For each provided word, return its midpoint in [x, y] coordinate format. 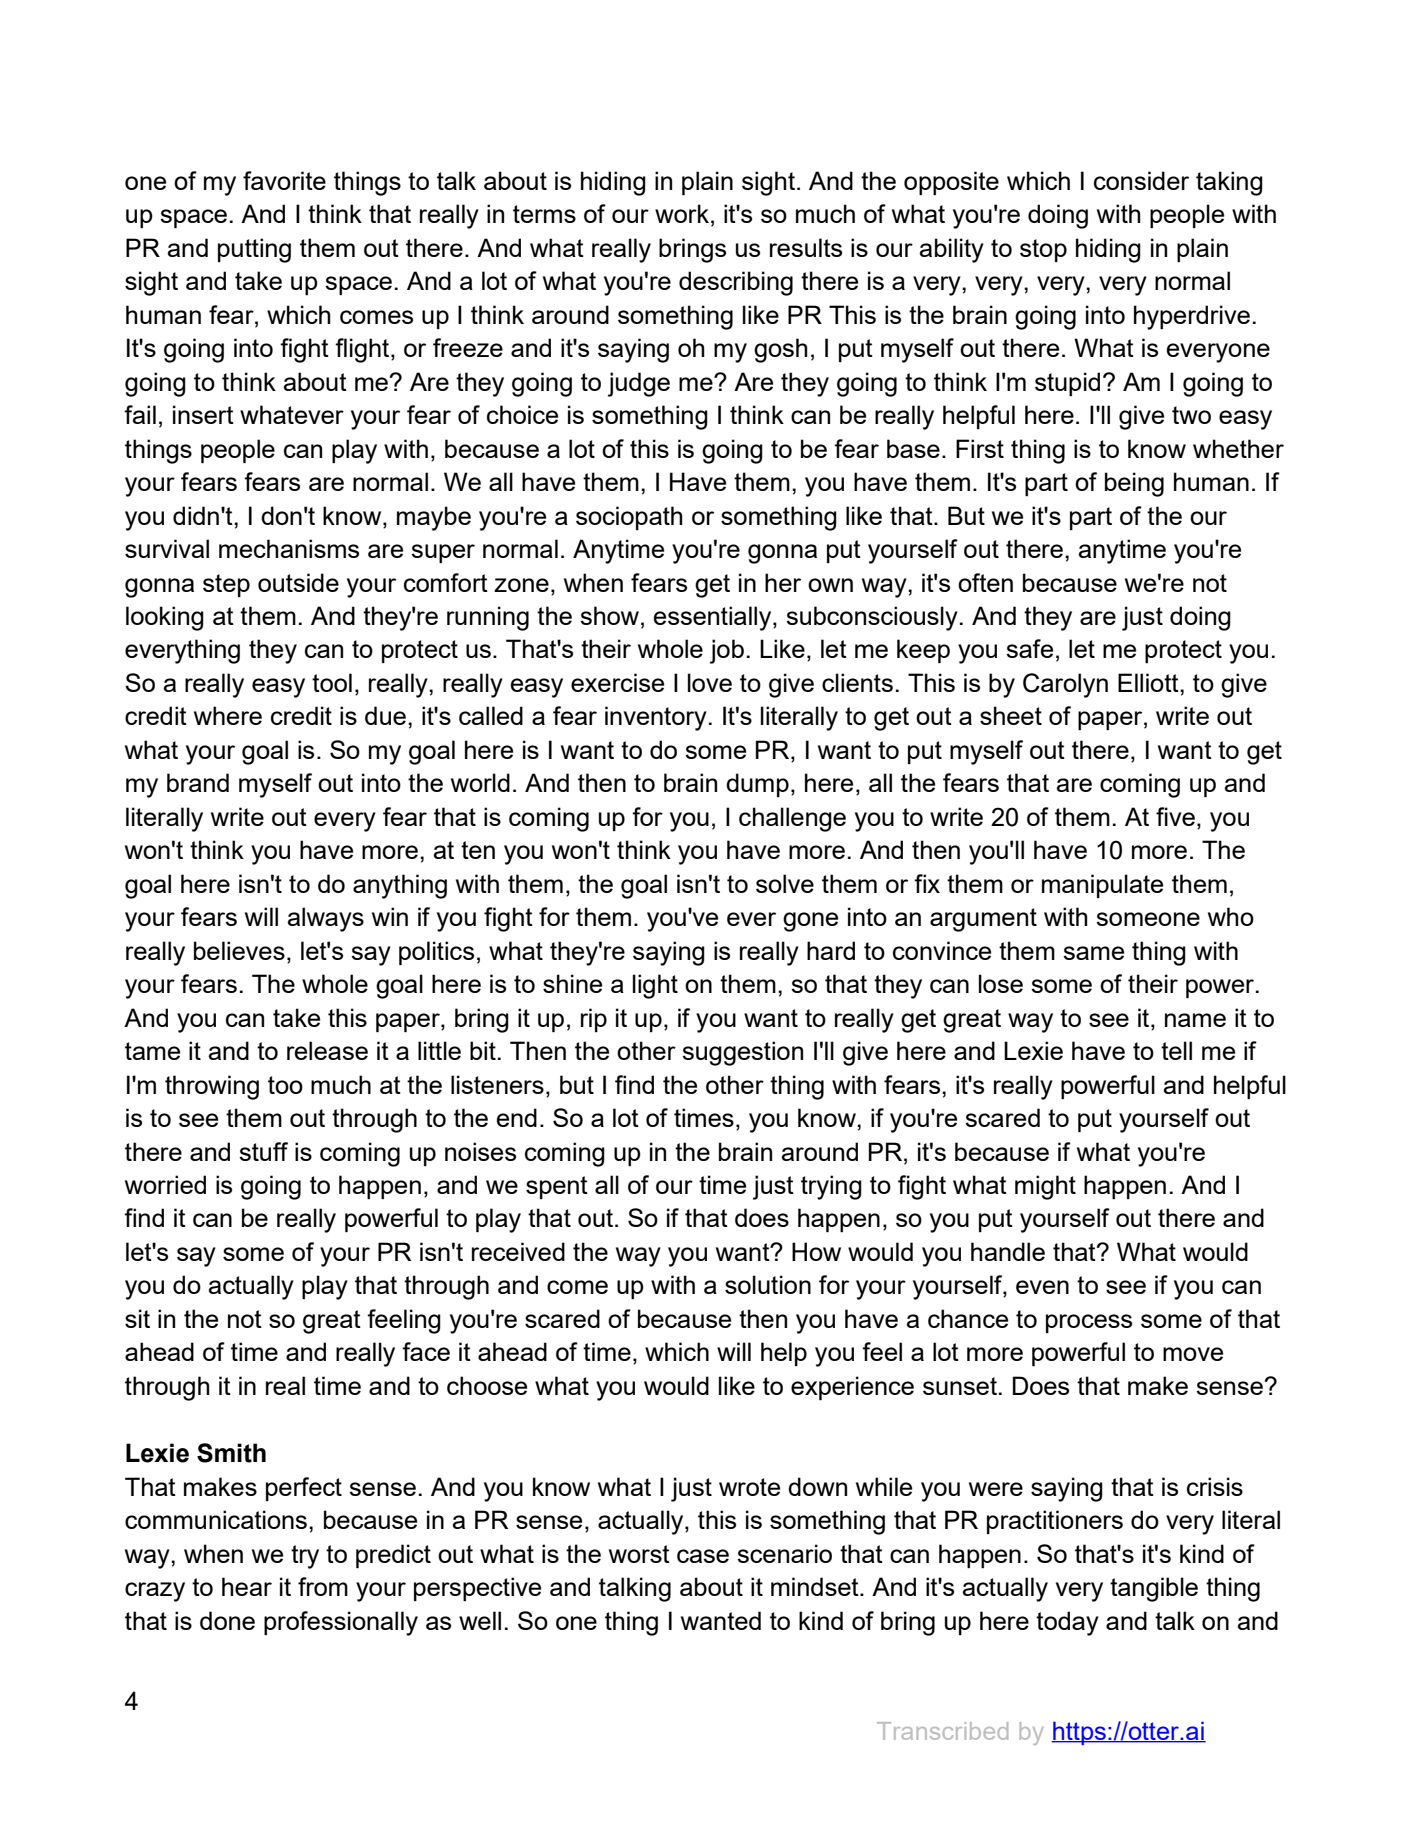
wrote [749, 1487]
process [1089, 1323]
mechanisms [289, 548]
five [1175, 816]
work [682, 213]
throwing [212, 1087]
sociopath [629, 518]
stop [1043, 250]
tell [1176, 1050]
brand [198, 782]
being [1134, 484]
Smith [231, 1453]
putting [254, 250]
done [227, 1620]
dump [757, 785]
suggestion [742, 1053]
